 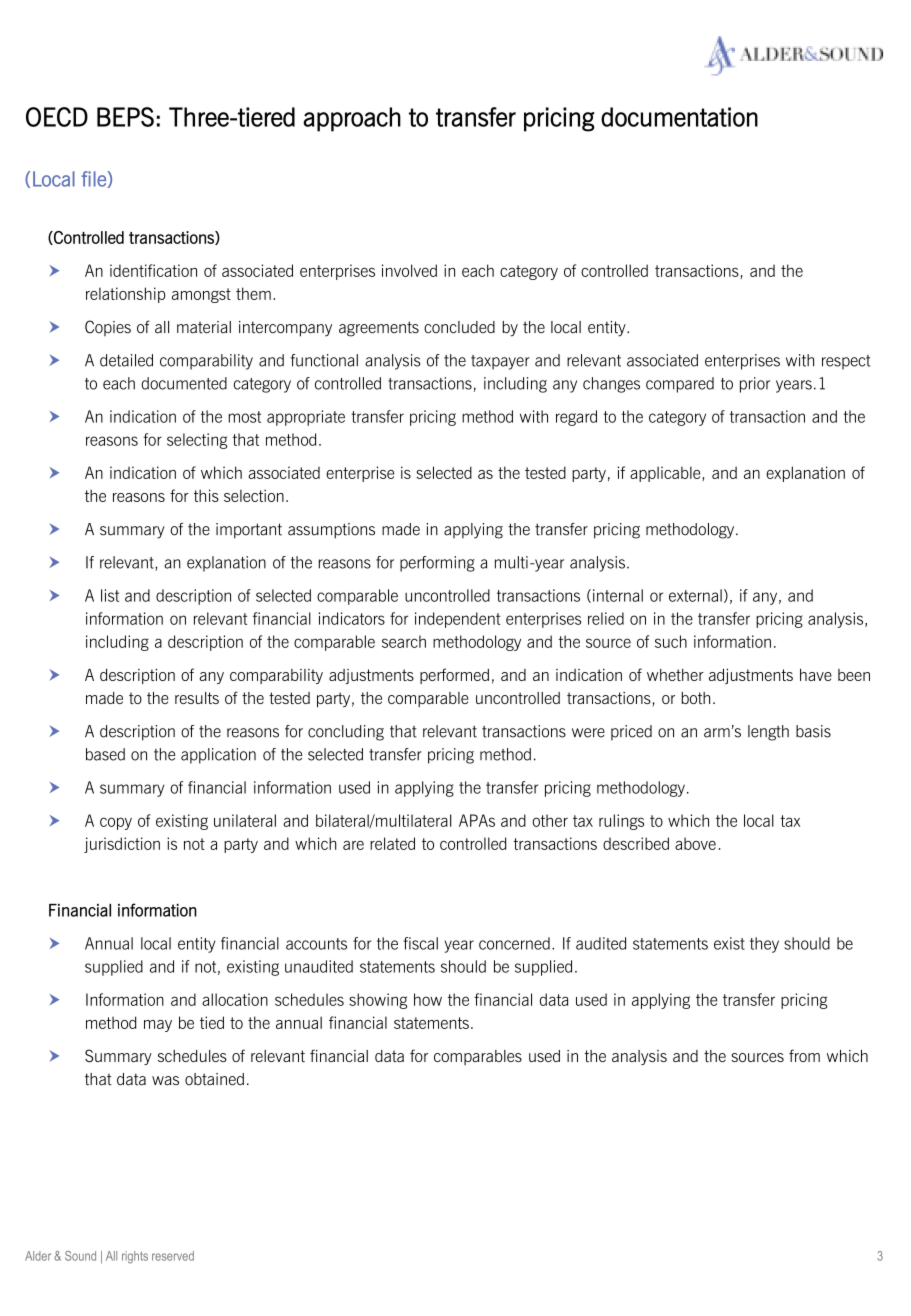 What do you see at coordinates (352, 119) in the document?
I see `approach` at bounding box center [352, 119].
